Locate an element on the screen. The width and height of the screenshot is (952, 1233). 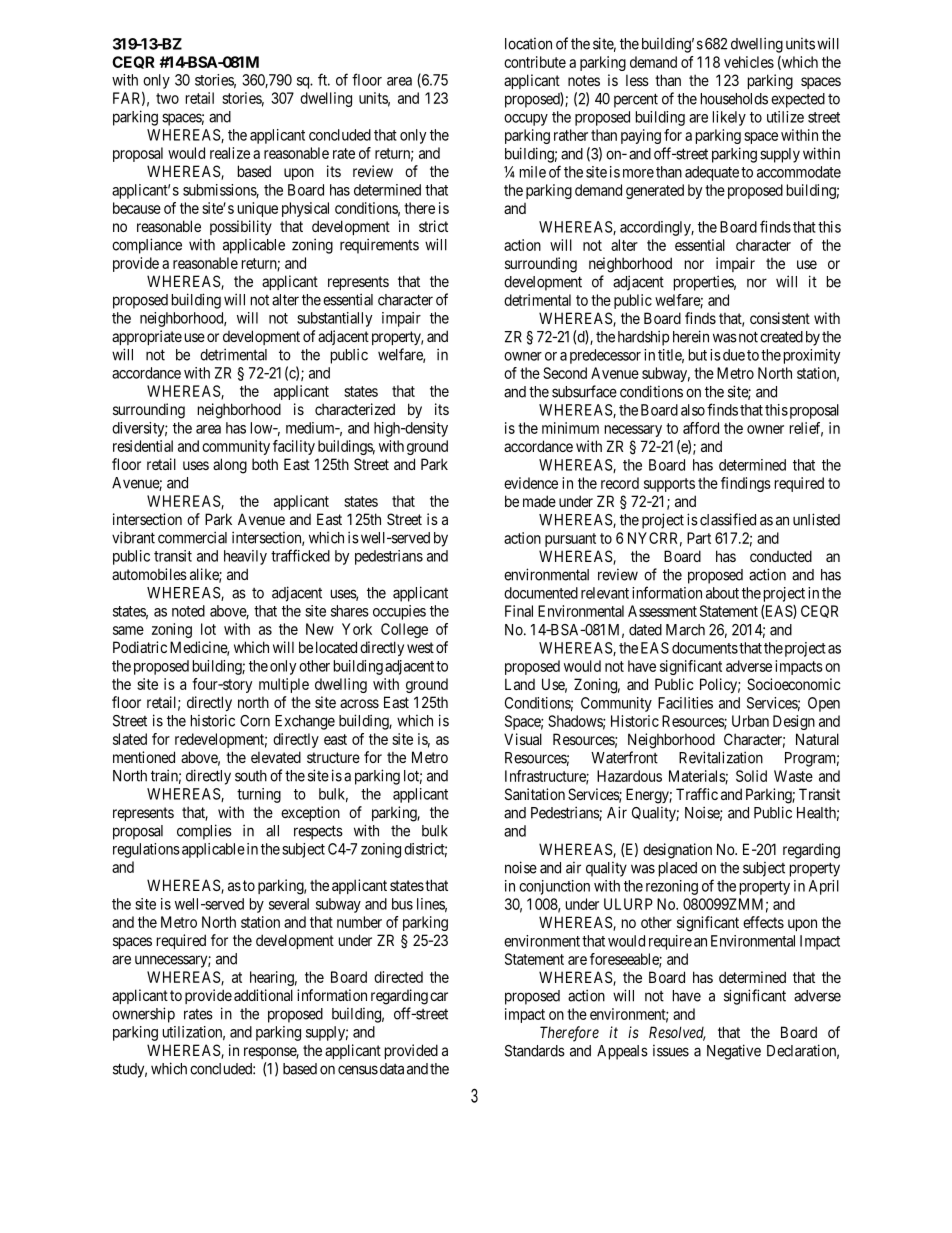
documented is located at coordinates (541, 593).
